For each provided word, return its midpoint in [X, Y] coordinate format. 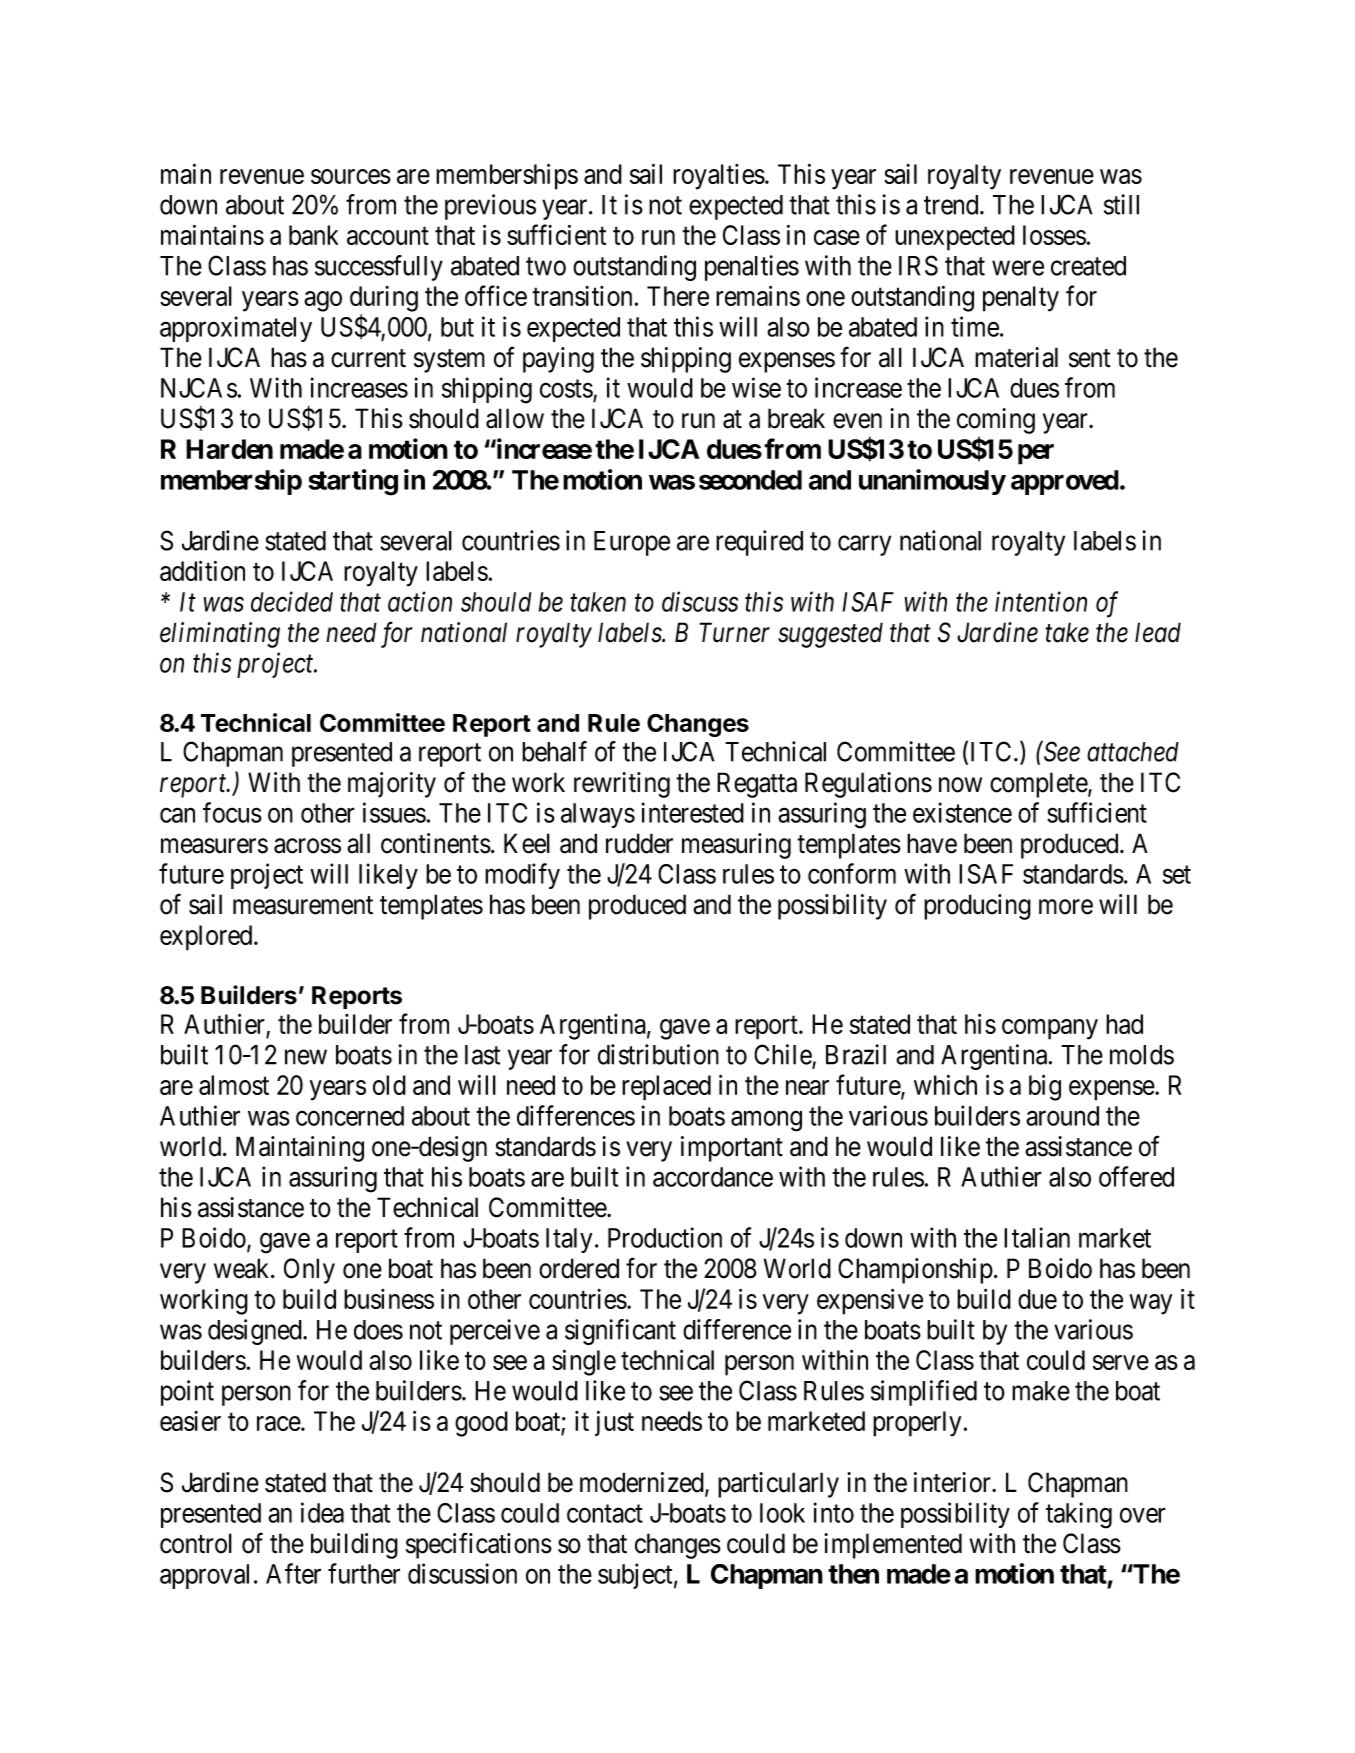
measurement [303, 905]
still [1121, 204]
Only [309, 1271]
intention [1041, 602]
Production [665, 1237]
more [1066, 907]
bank [314, 235]
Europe [632, 543]
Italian [1037, 1237]
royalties [719, 177]
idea [322, 1512]
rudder [639, 843]
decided [292, 601]
